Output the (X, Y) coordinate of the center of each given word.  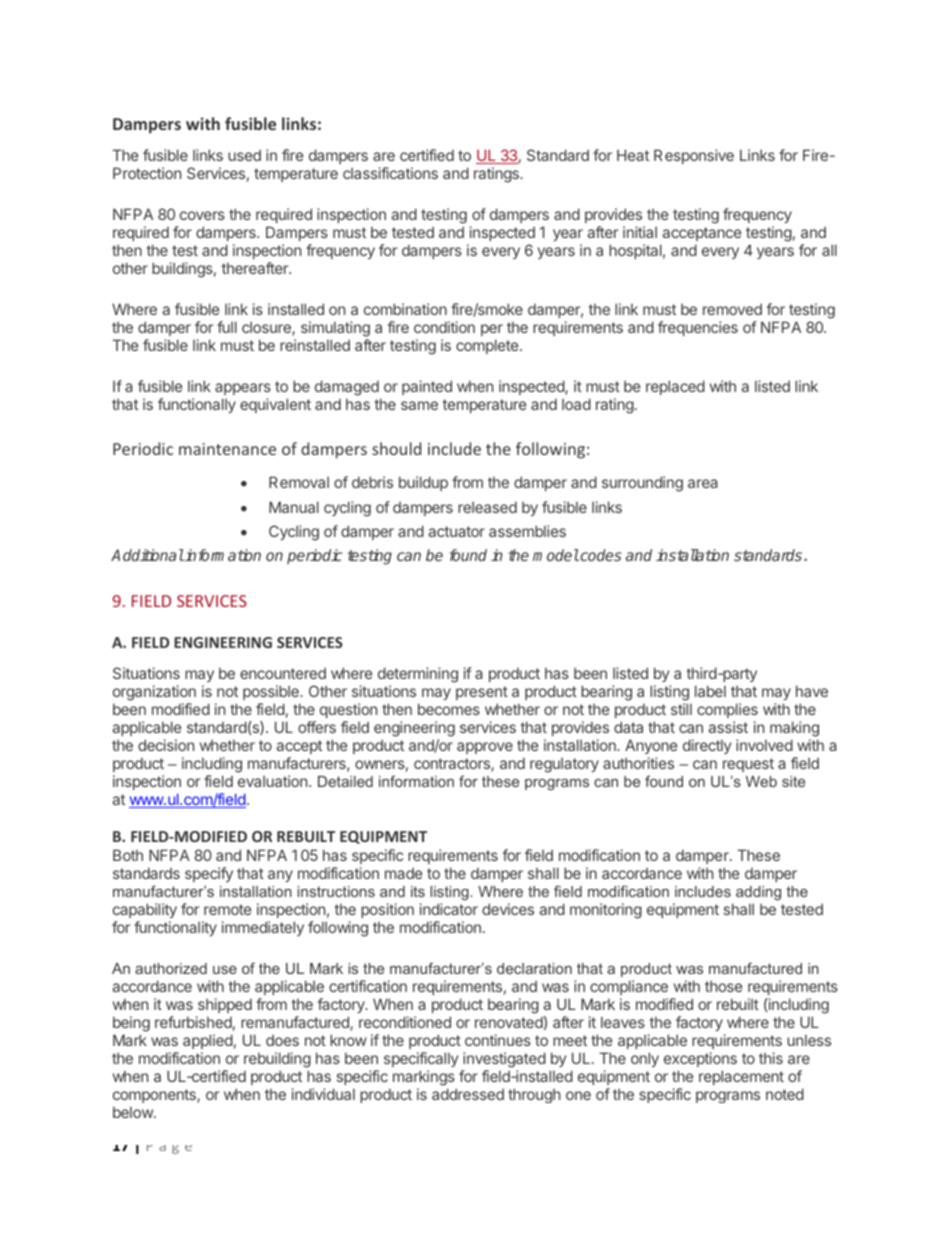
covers (202, 215)
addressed (468, 1094)
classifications (390, 173)
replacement (741, 1077)
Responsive (694, 156)
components (155, 1096)
